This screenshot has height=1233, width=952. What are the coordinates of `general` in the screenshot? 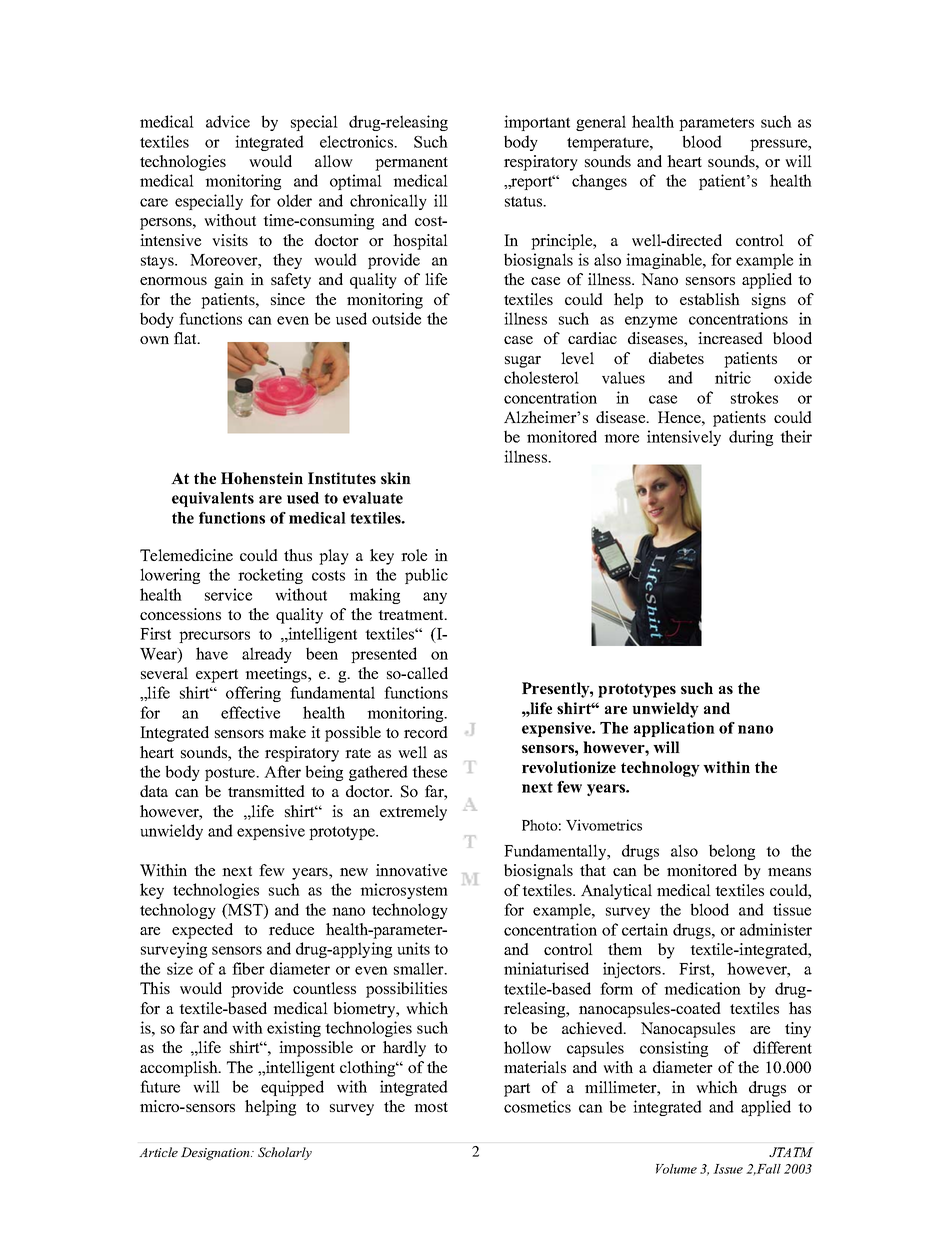 It's located at (601, 123).
